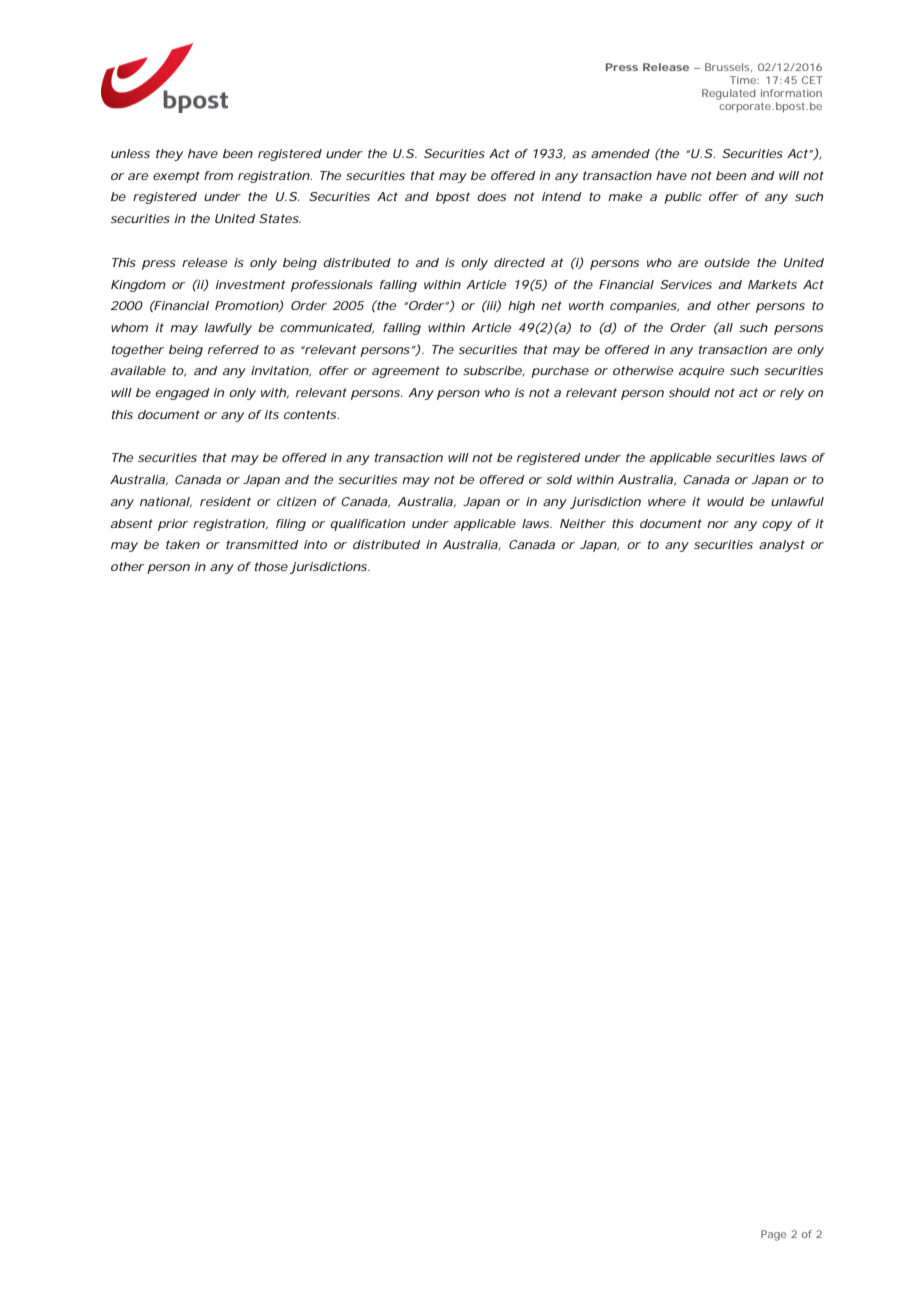 The height and width of the screenshot is (1308, 924). Describe the element at coordinates (729, 94) in the screenshot. I see `Regulated` at that location.
